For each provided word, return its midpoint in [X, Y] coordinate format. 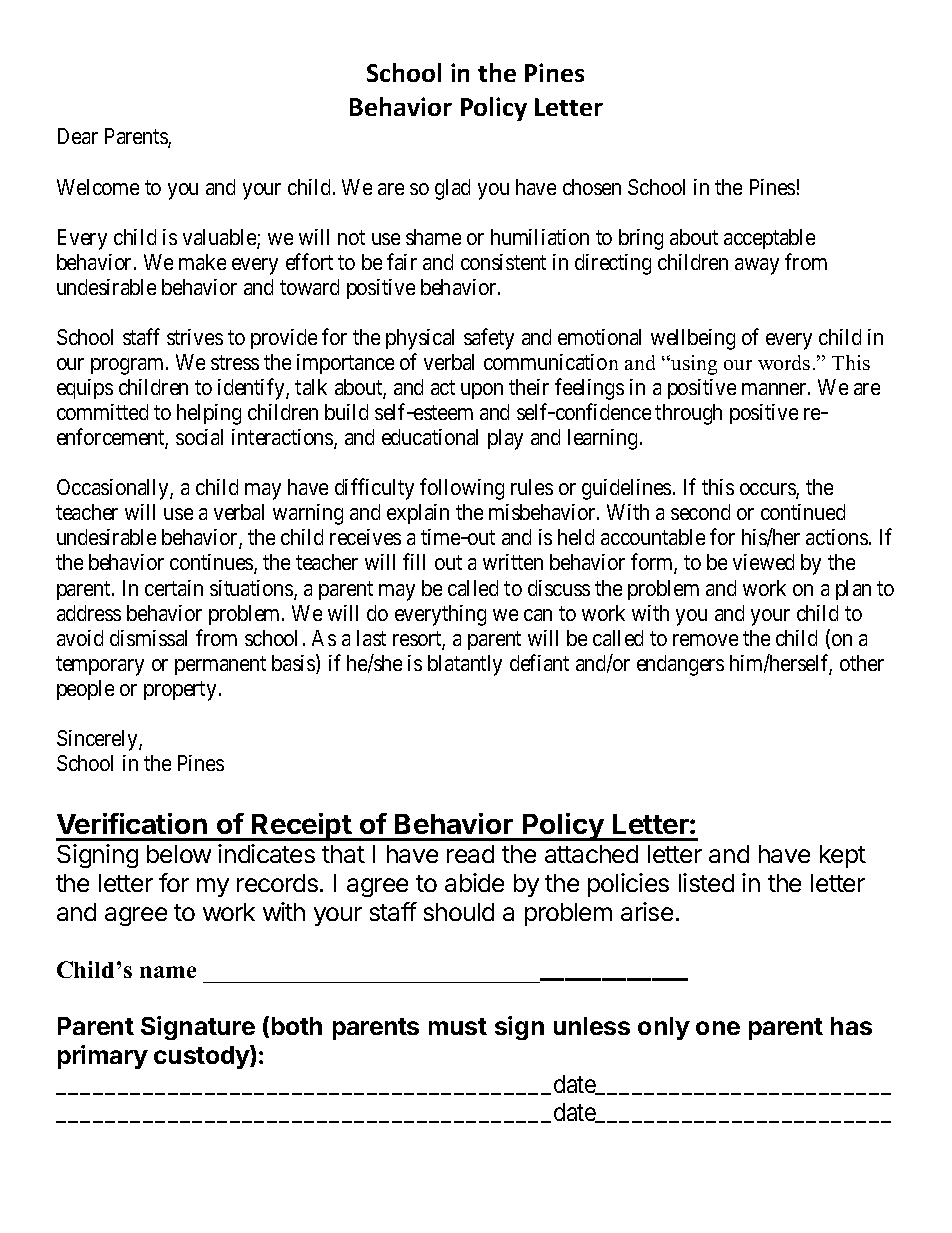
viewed [763, 562]
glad [452, 189]
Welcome [98, 187]
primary [103, 1057]
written [513, 562]
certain [174, 588]
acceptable [769, 239]
